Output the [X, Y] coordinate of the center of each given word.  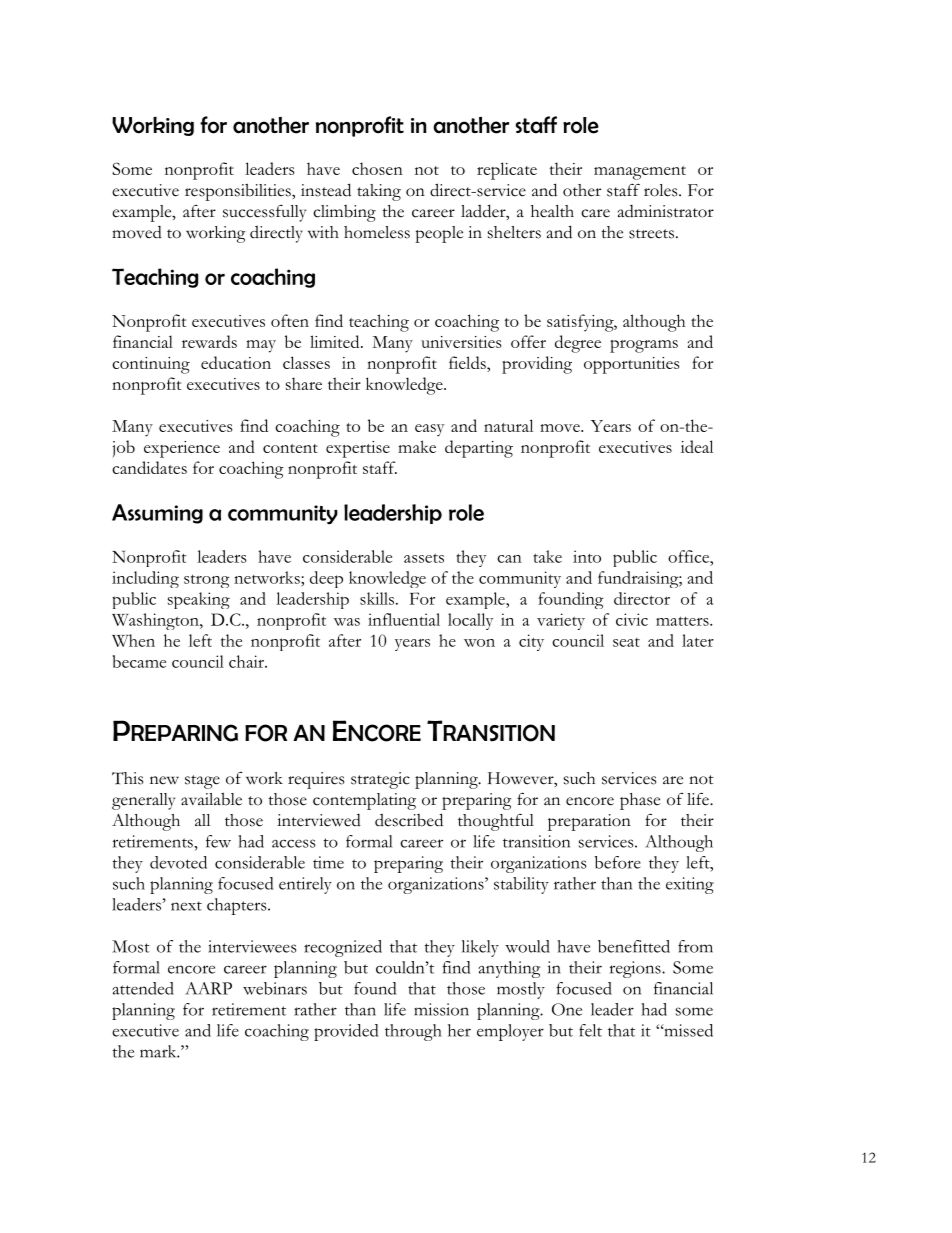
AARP [208, 988]
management [640, 173]
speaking [199, 600]
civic [632, 619]
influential [404, 619]
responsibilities [239, 192]
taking [379, 192]
